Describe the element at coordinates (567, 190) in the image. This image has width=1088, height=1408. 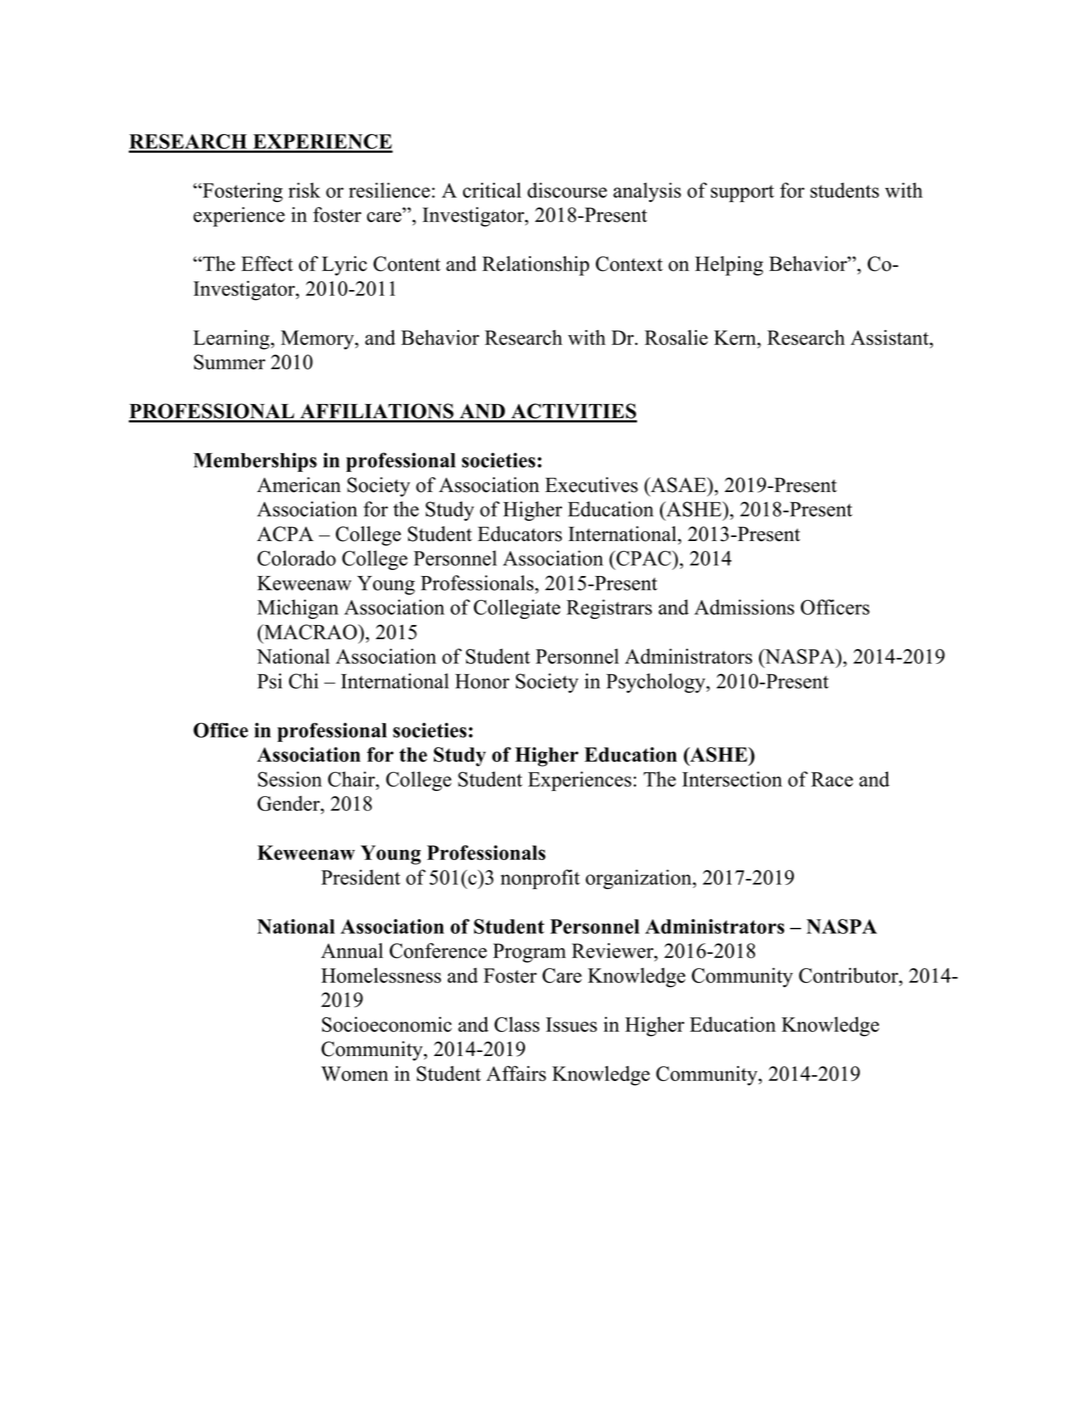
I see `discourse` at that location.
